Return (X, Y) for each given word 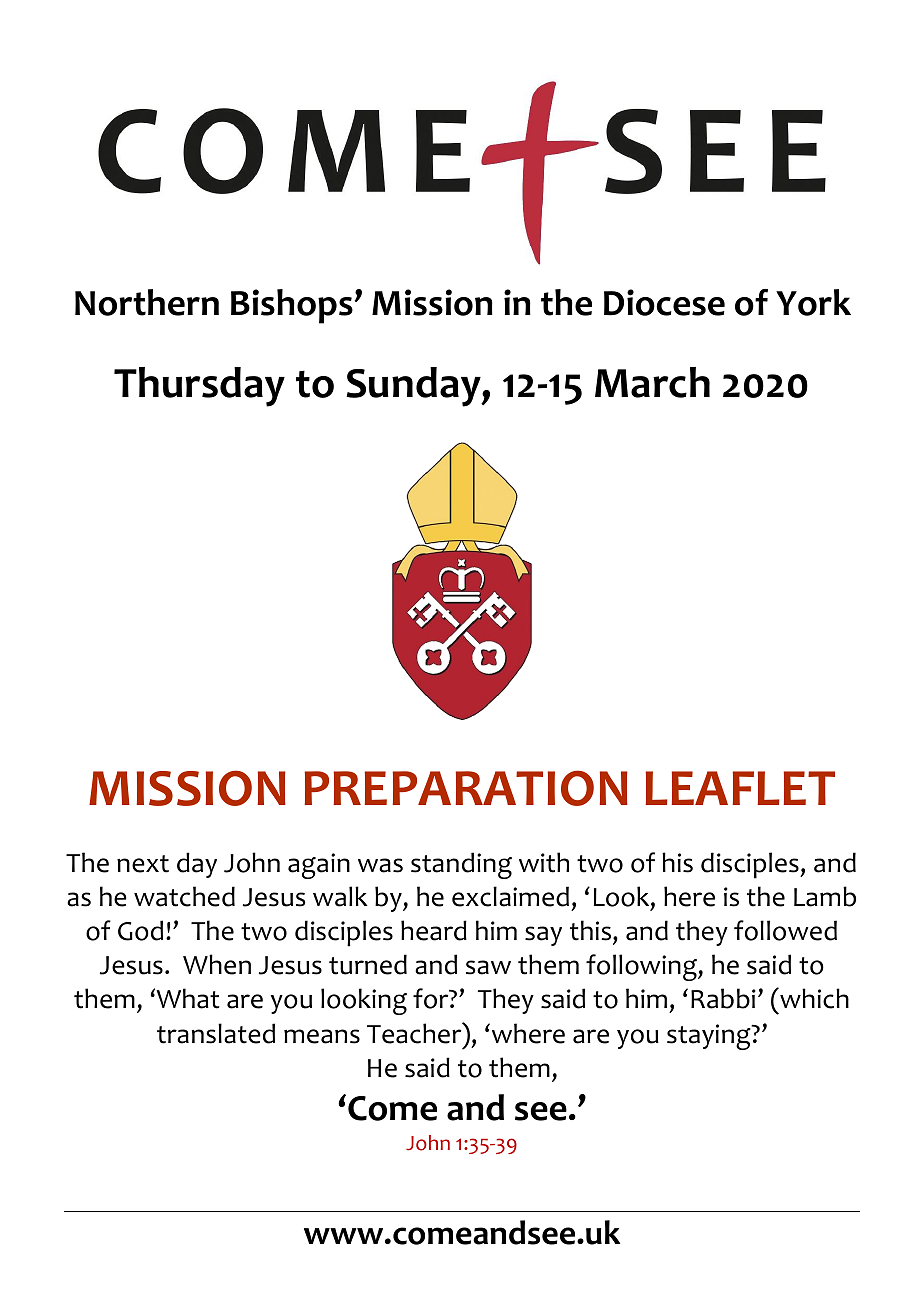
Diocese (664, 302)
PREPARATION (466, 788)
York (813, 302)
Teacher (415, 1033)
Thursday (199, 387)
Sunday (414, 387)
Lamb (825, 896)
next (143, 864)
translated (216, 1033)
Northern (147, 302)
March (652, 382)
